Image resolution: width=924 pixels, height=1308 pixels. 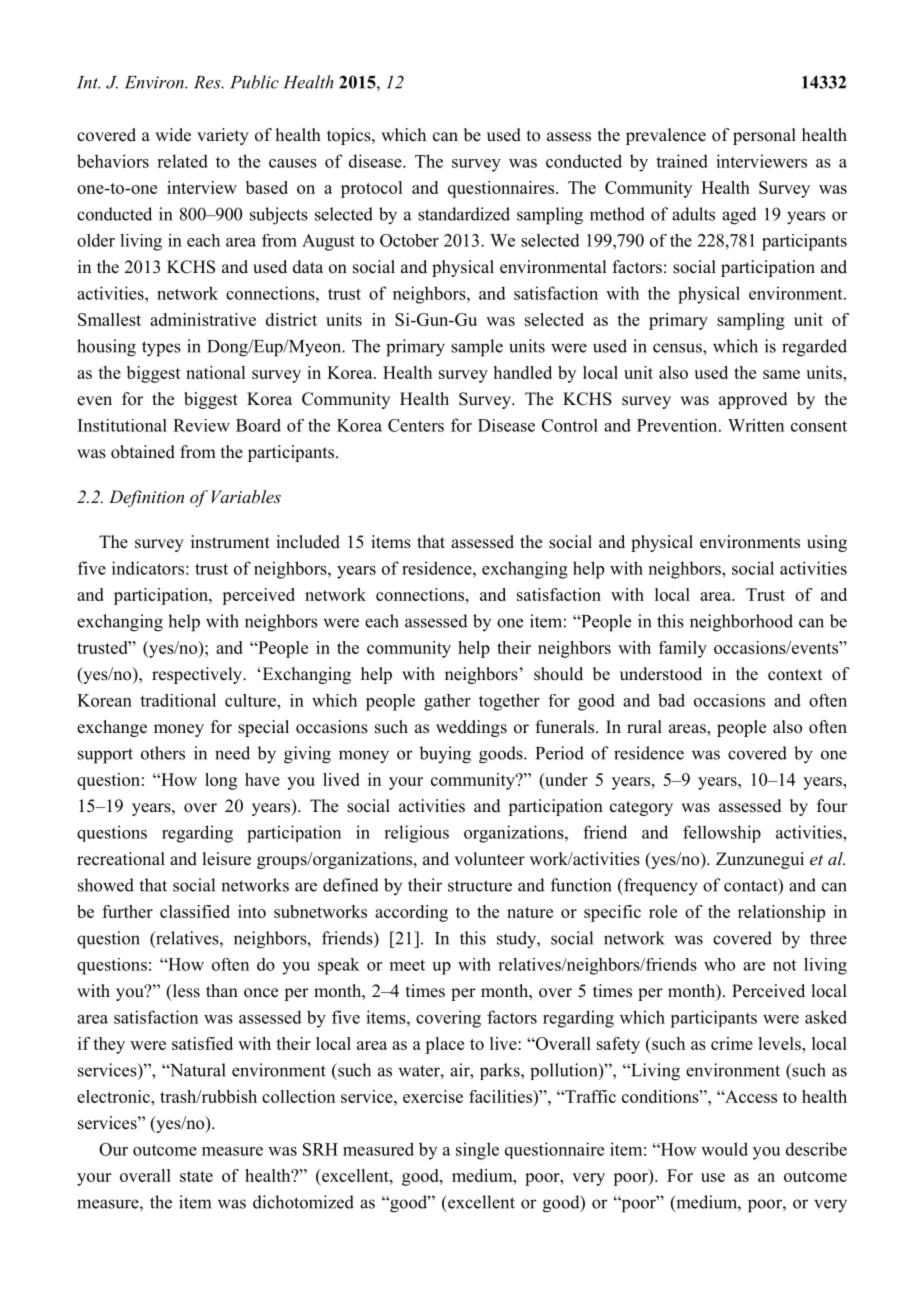 I want to click on long, so click(x=221, y=781).
